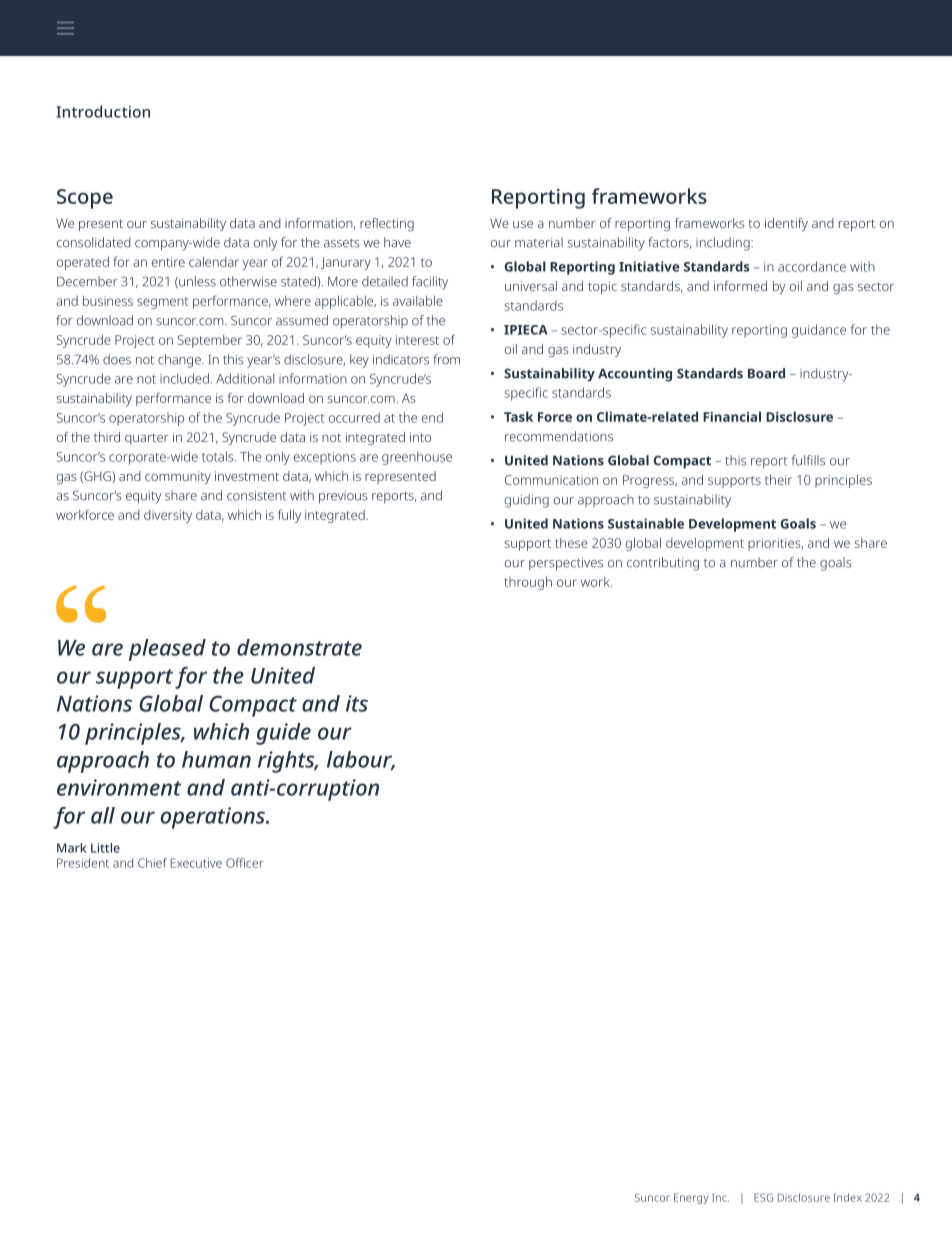  What do you see at coordinates (387, 224) in the screenshot?
I see `reflecting` at bounding box center [387, 224].
